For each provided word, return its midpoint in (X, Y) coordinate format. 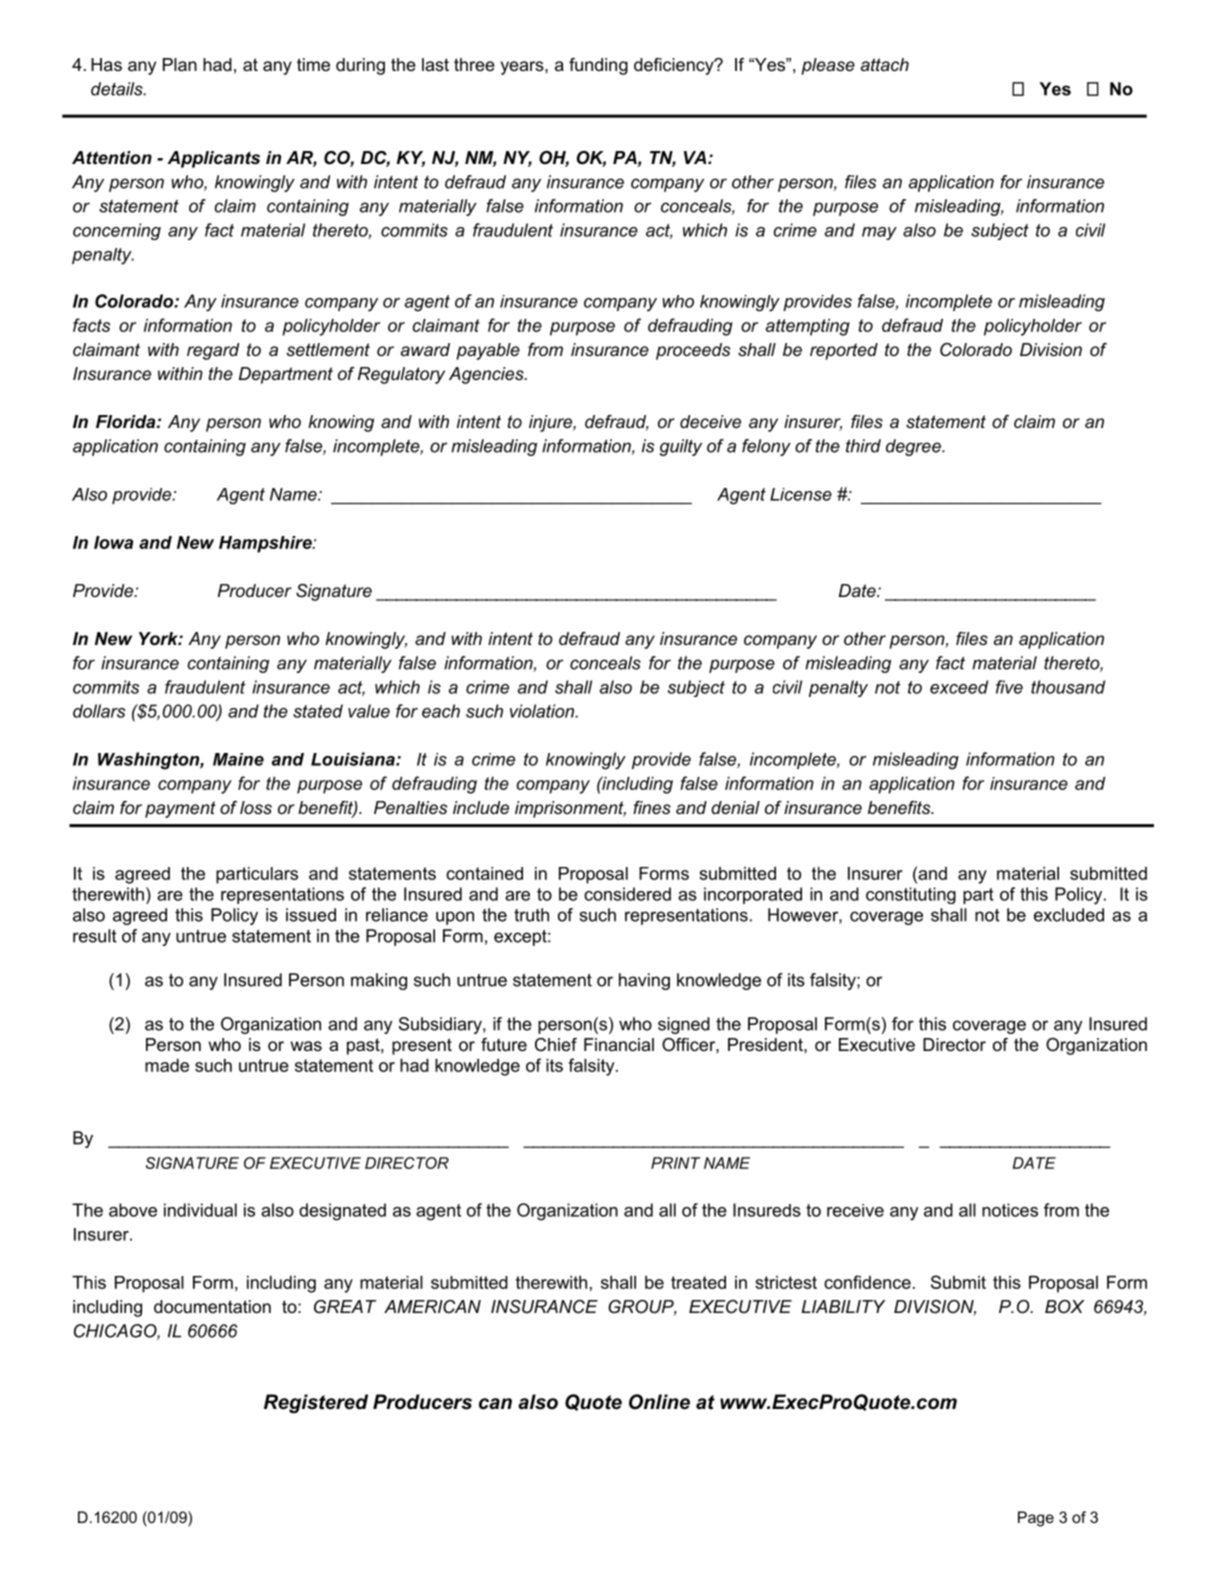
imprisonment (570, 809)
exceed (959, 687)
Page (1036, 1519)
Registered (316, 1404)
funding (598, 66)
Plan (180, 65)
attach (885, 64)
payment (180, 809)
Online (659, 1402)
